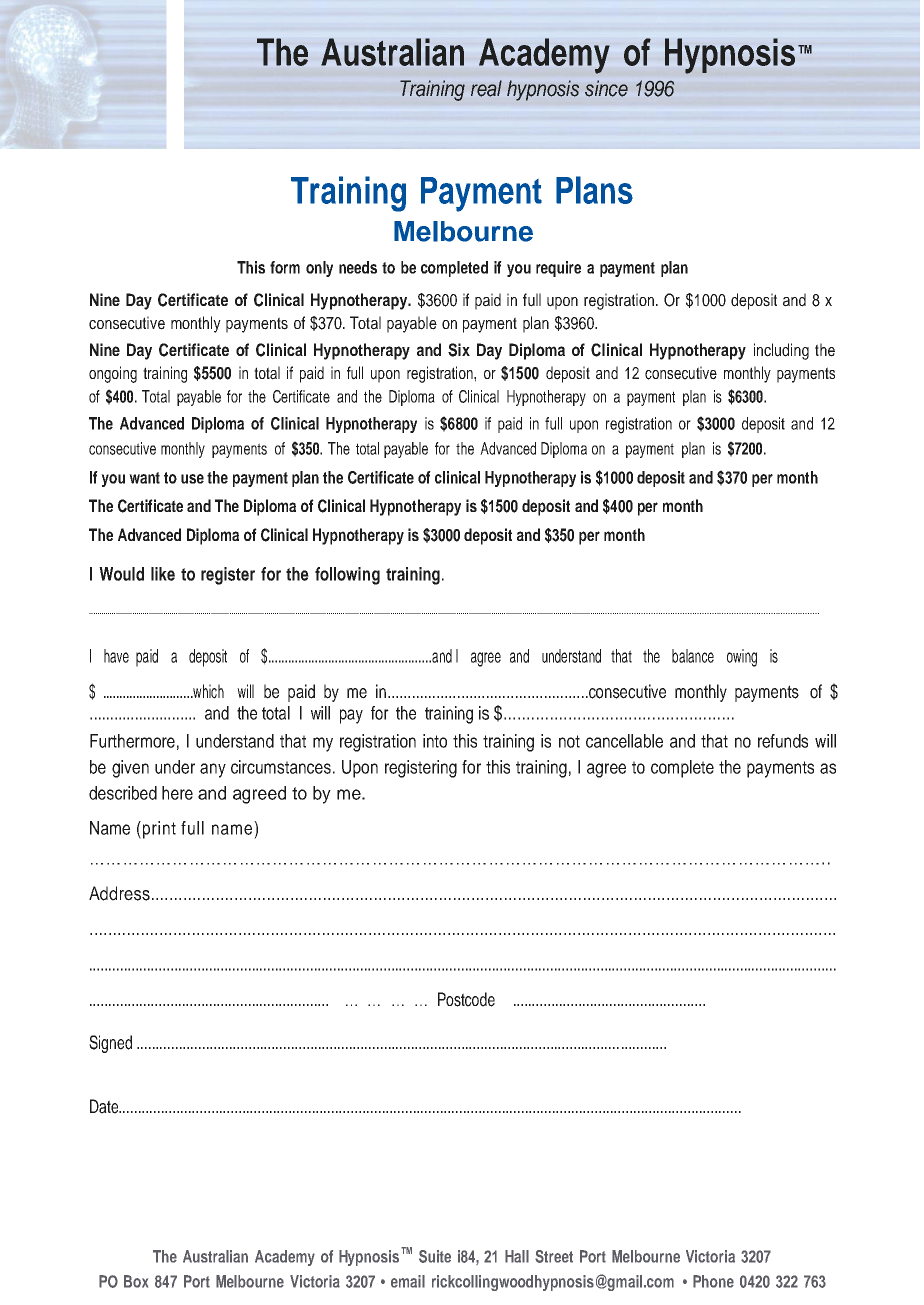 Image resolution: width=924 pixels, height=1305 pixels. I want to click on Phone, so click(713, 1281).
